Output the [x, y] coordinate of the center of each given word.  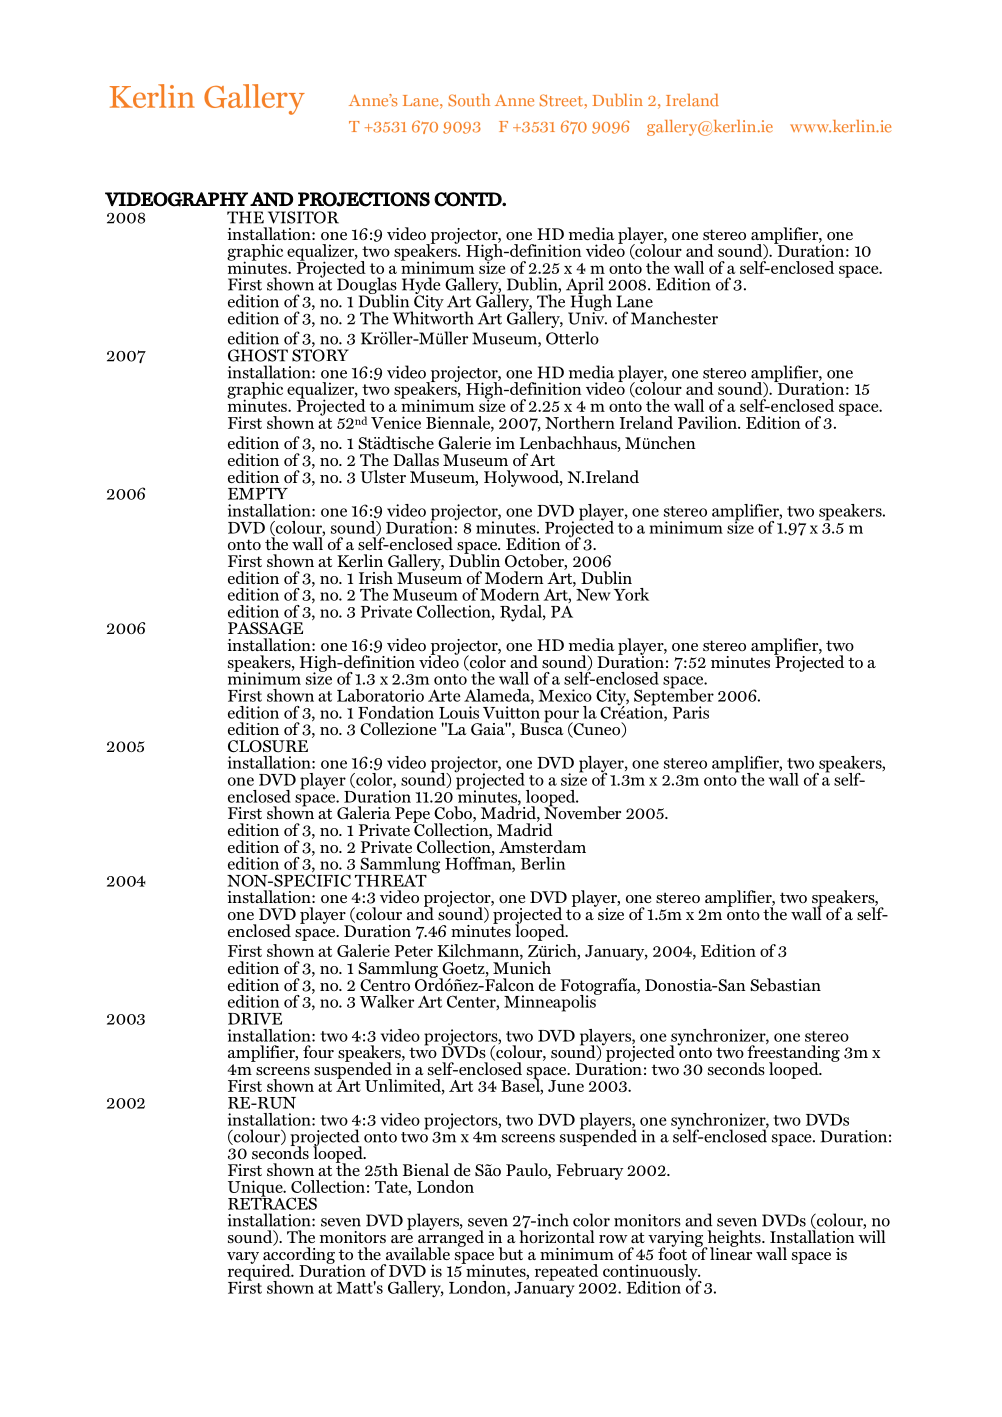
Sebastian [785, 985]
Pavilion [708, 422]
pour [562, 717]
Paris [691, 712]
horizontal [557, 1236]
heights [734, 1239]
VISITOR [303, 217]
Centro [385, 985]
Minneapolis [551, 1002]
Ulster [383, 477]
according [298, 1255]
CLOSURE [268, 746]
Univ [587, 317]
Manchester [674, 318]
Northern [580, 422]
